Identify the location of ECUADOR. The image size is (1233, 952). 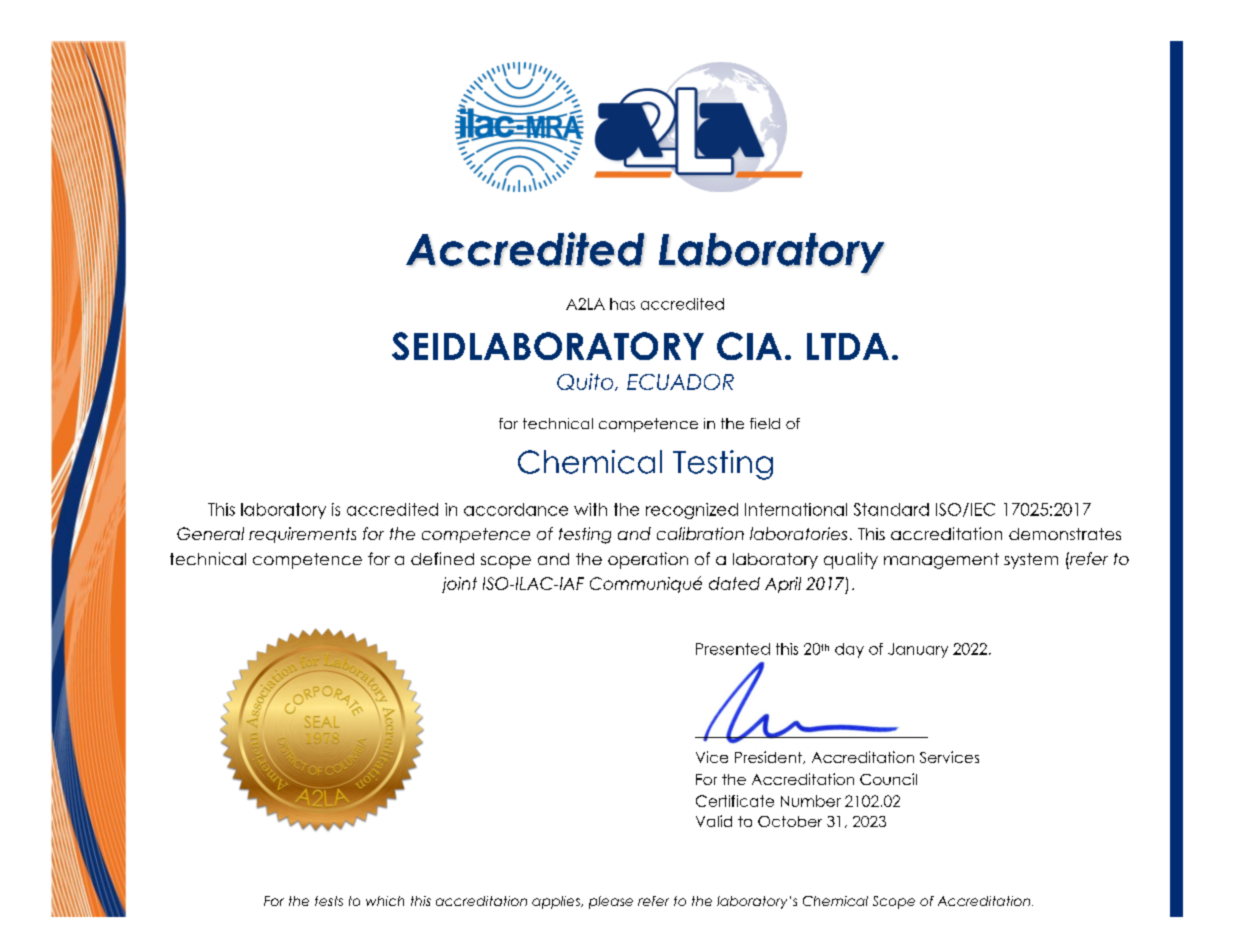
(680, 382).
